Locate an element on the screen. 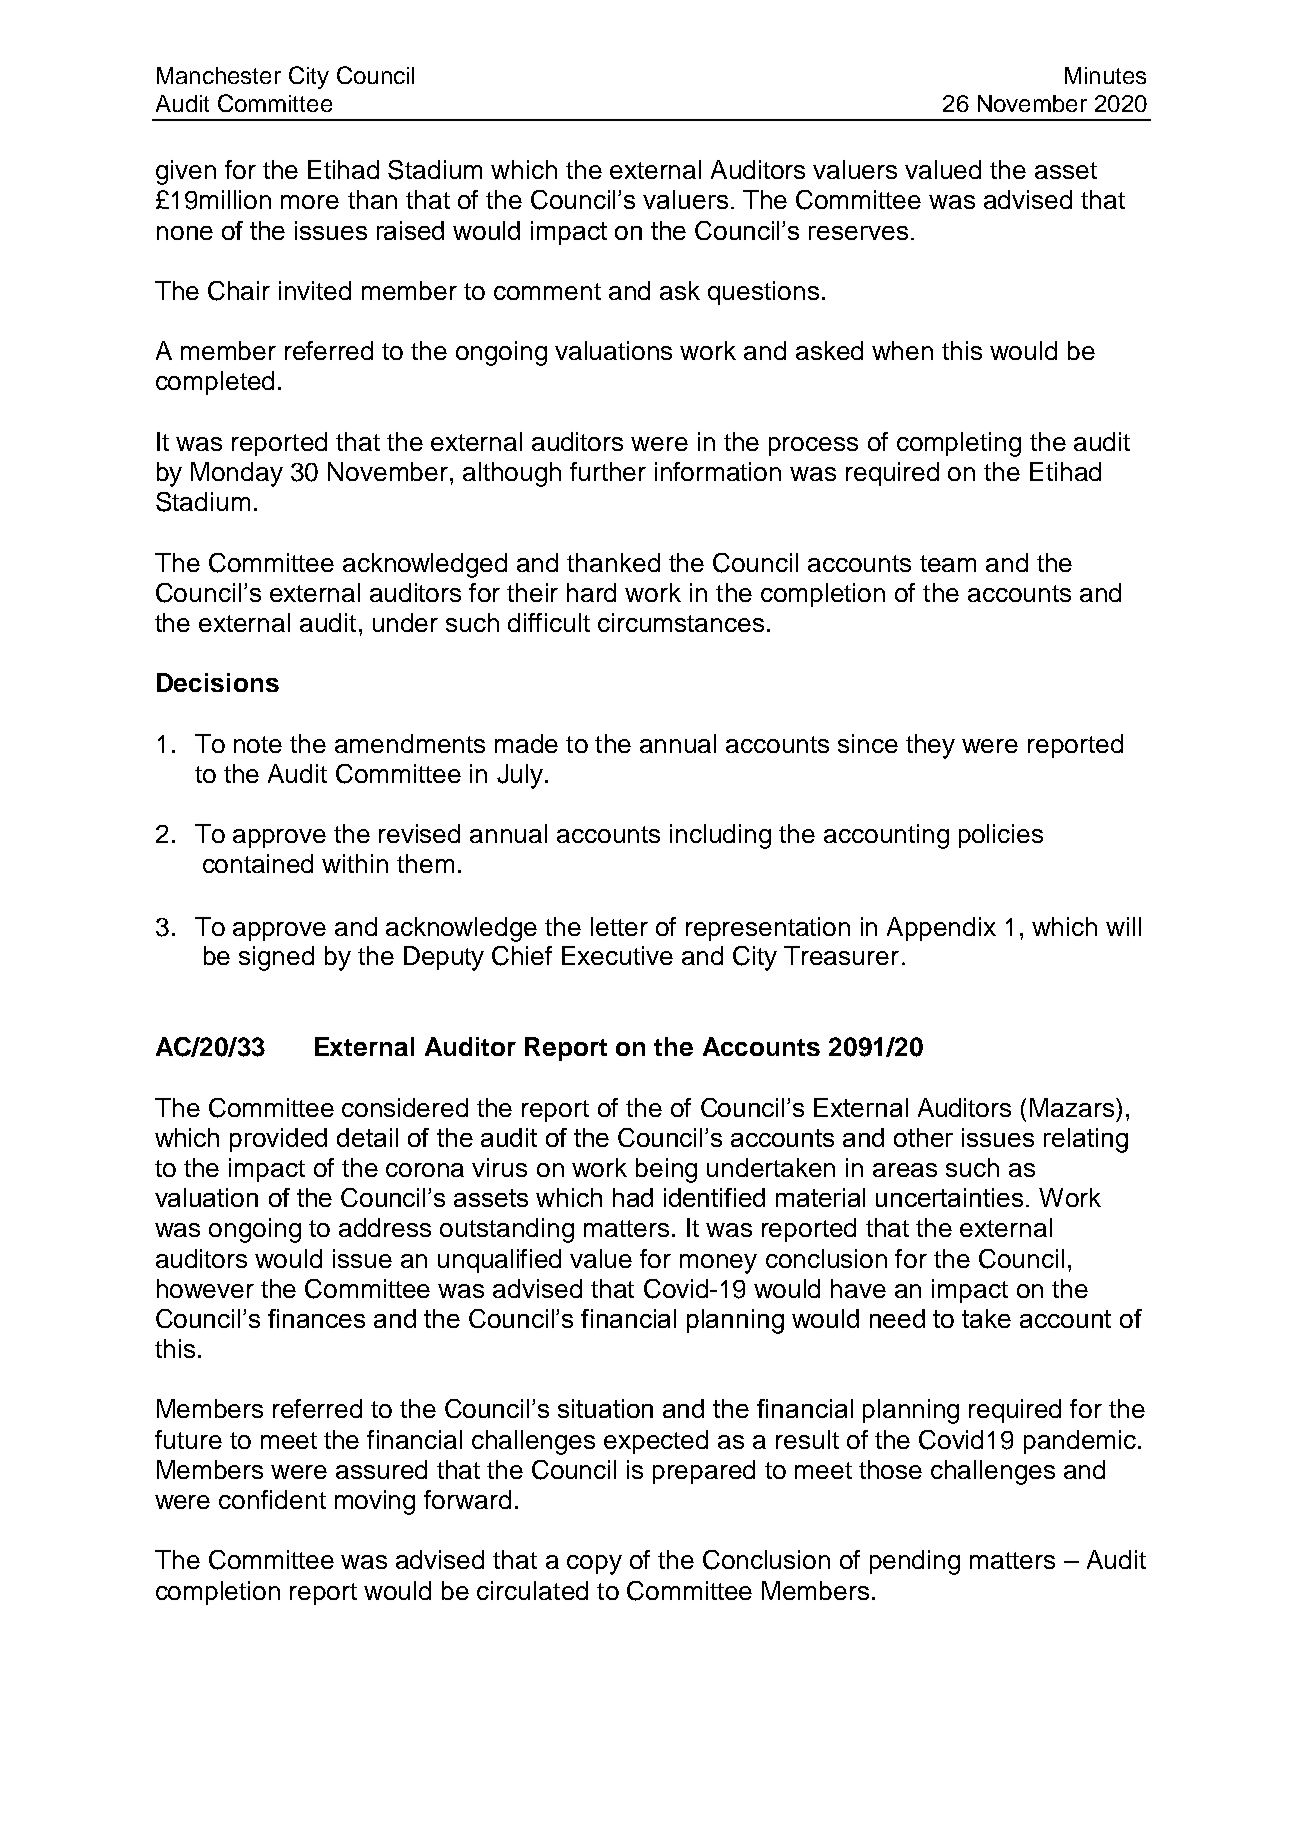 This screenshot has width=1302, height=1841. circumstances is located at coordinates (681, 622).
